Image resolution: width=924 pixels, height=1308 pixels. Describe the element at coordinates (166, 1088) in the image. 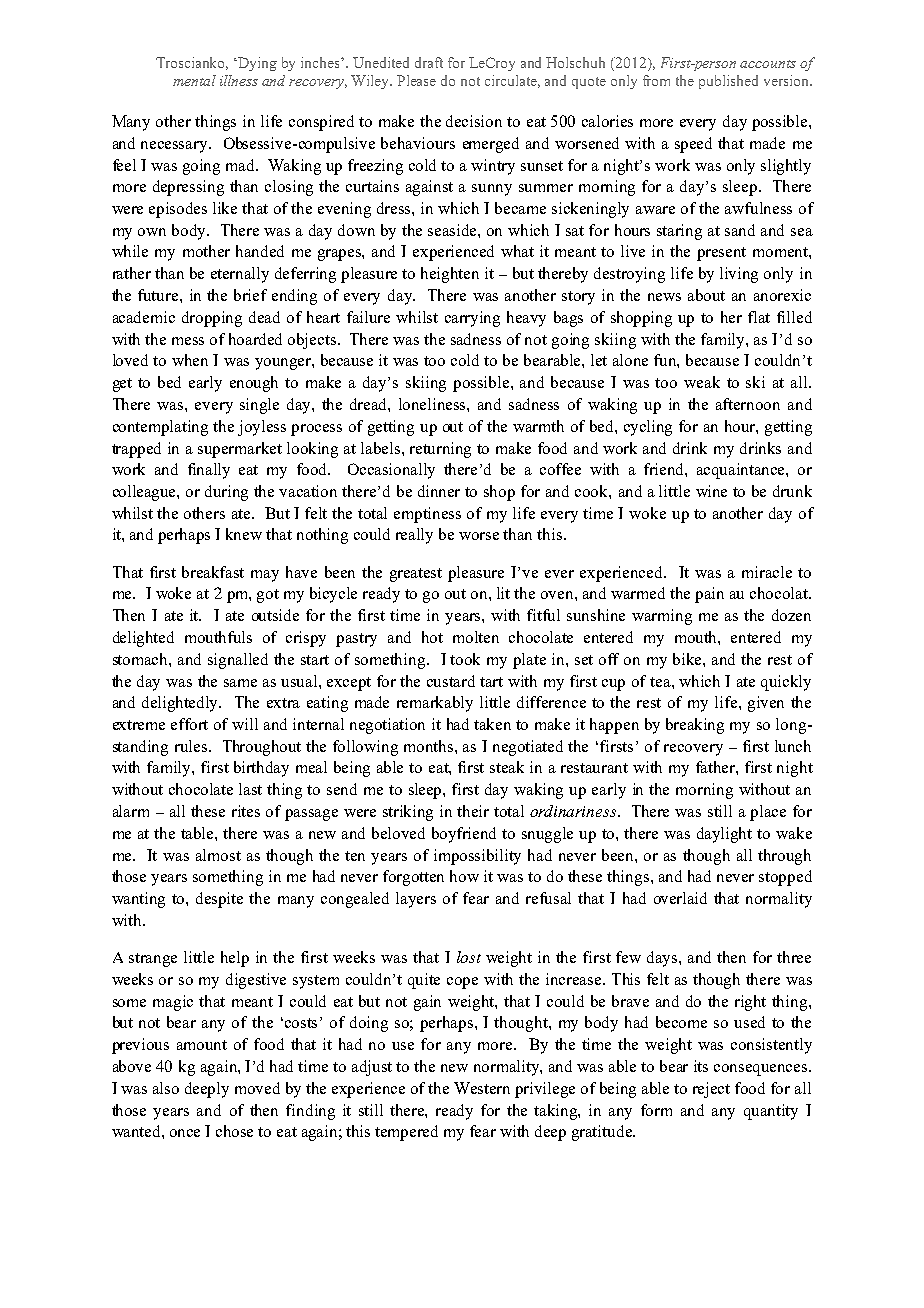

I see `also` at that location.
